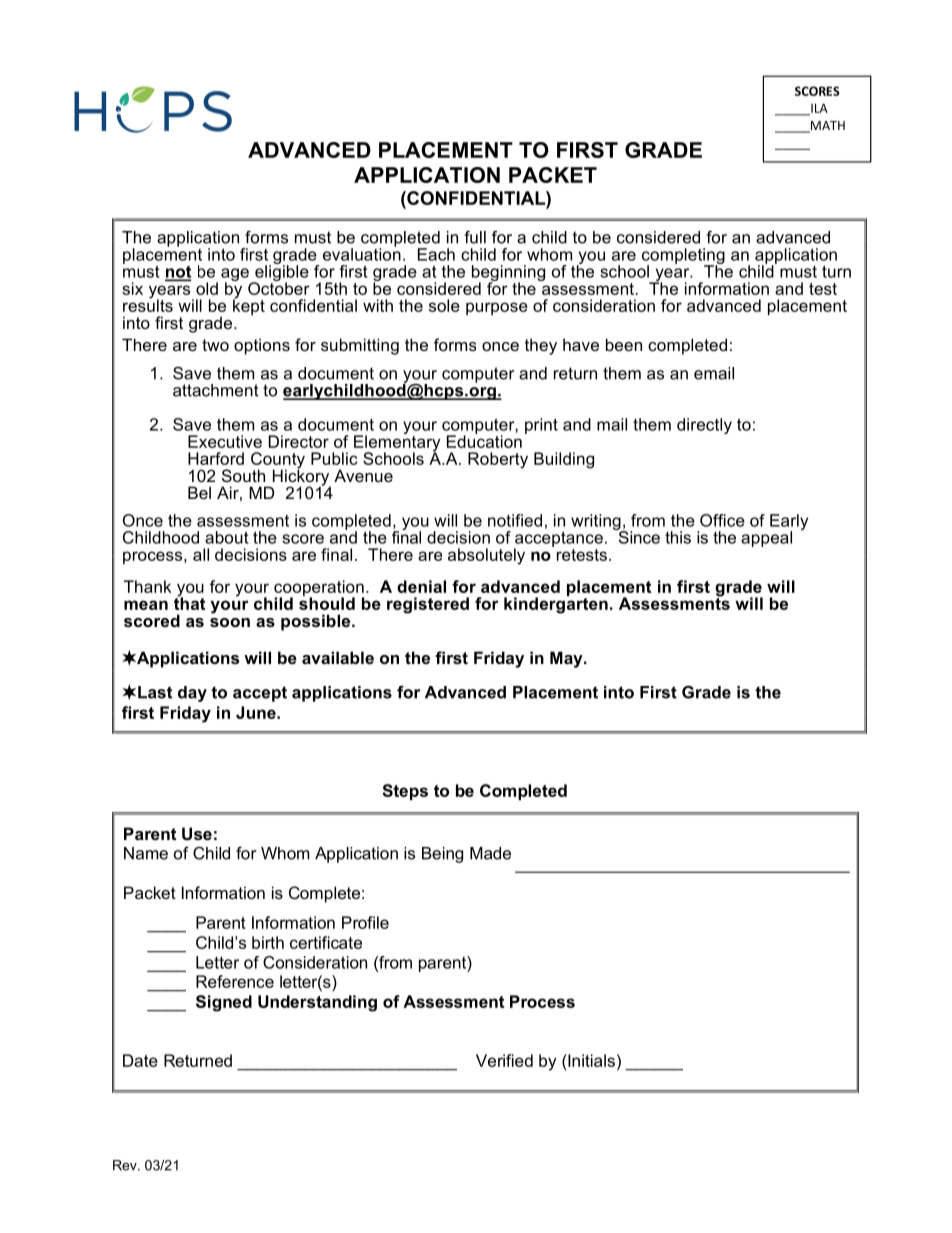  I want to click on old, so click(207, 288).
